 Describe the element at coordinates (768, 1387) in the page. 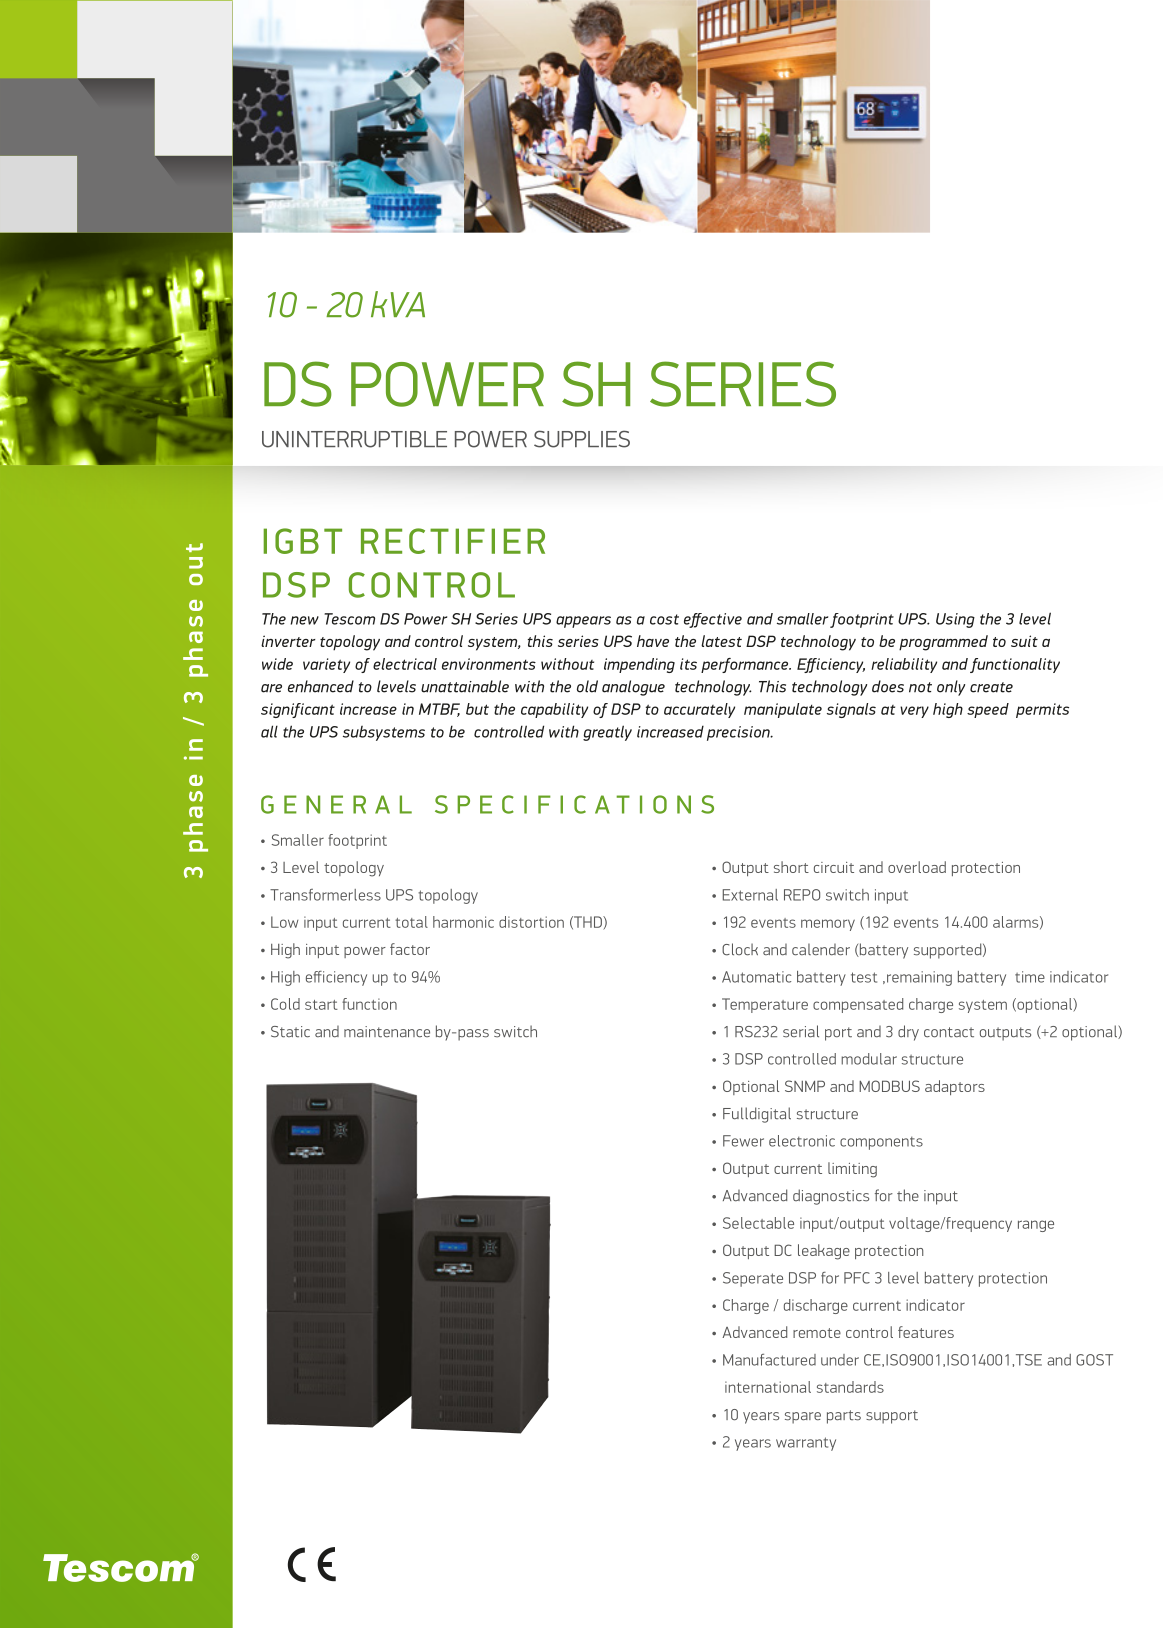

I see `international` at that location.
